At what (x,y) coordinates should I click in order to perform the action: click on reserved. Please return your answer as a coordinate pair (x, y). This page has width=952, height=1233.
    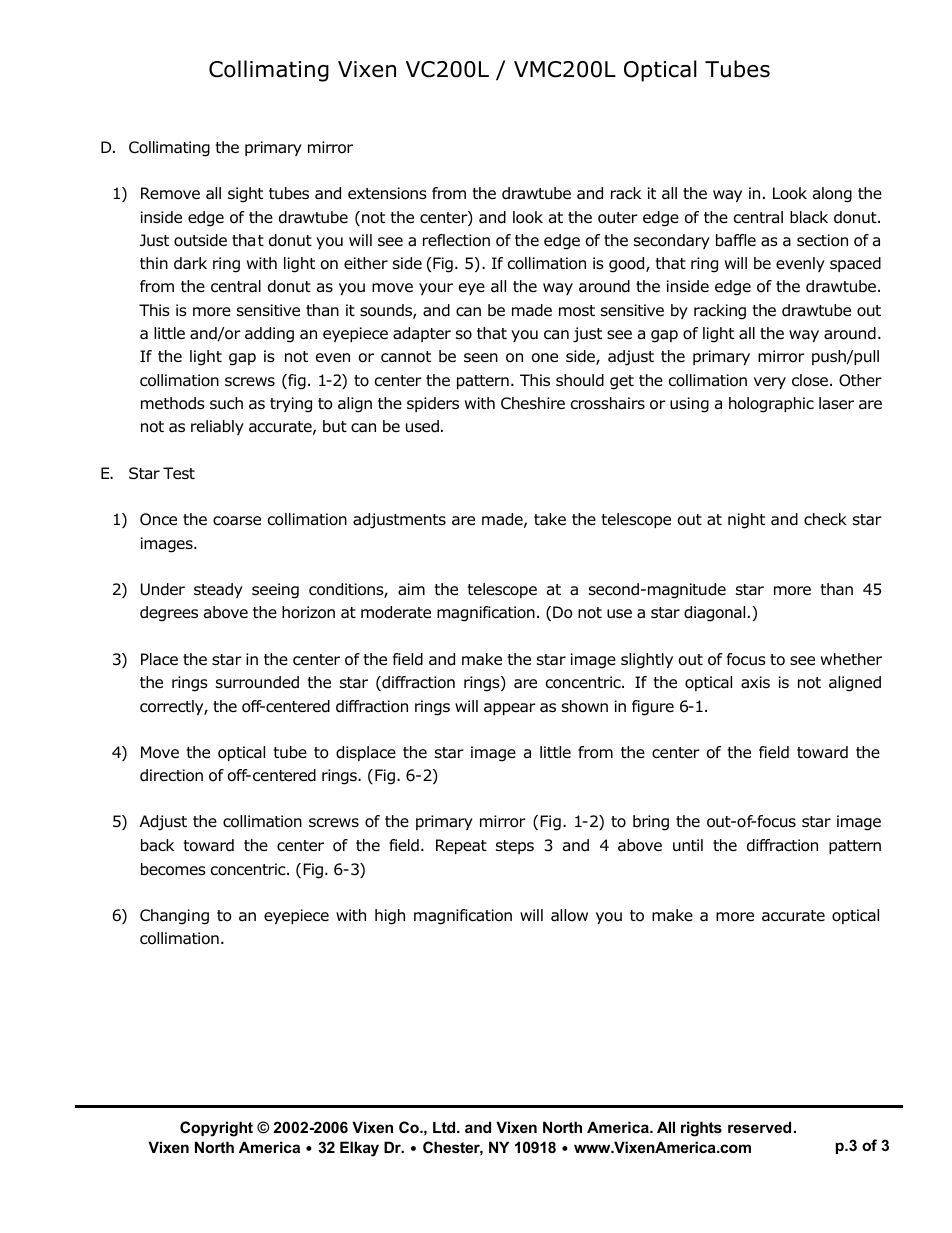
    Looking at the image, I should click on (759, 1127).
